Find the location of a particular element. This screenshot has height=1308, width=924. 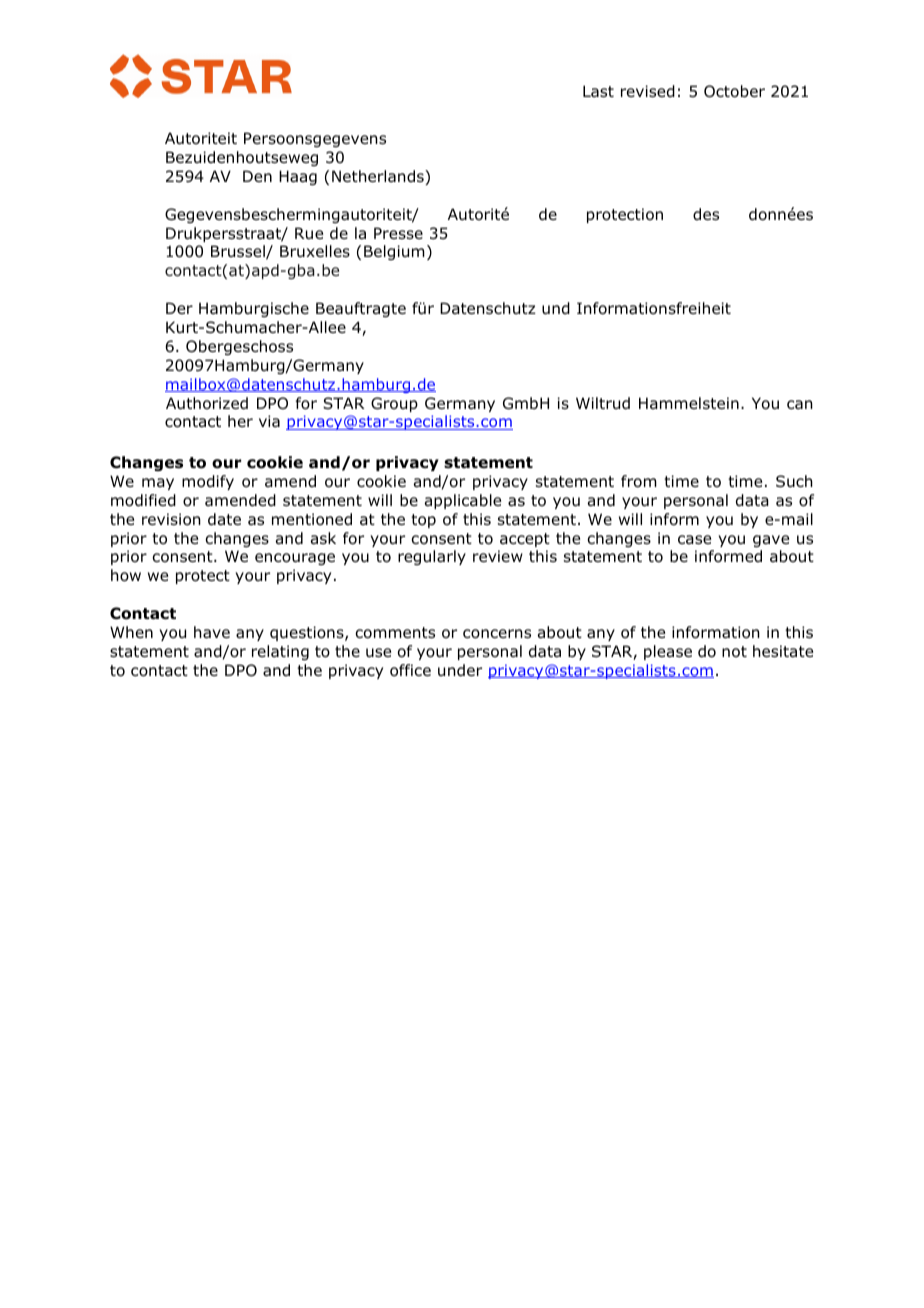

under is located at coordinates (460, 670).
